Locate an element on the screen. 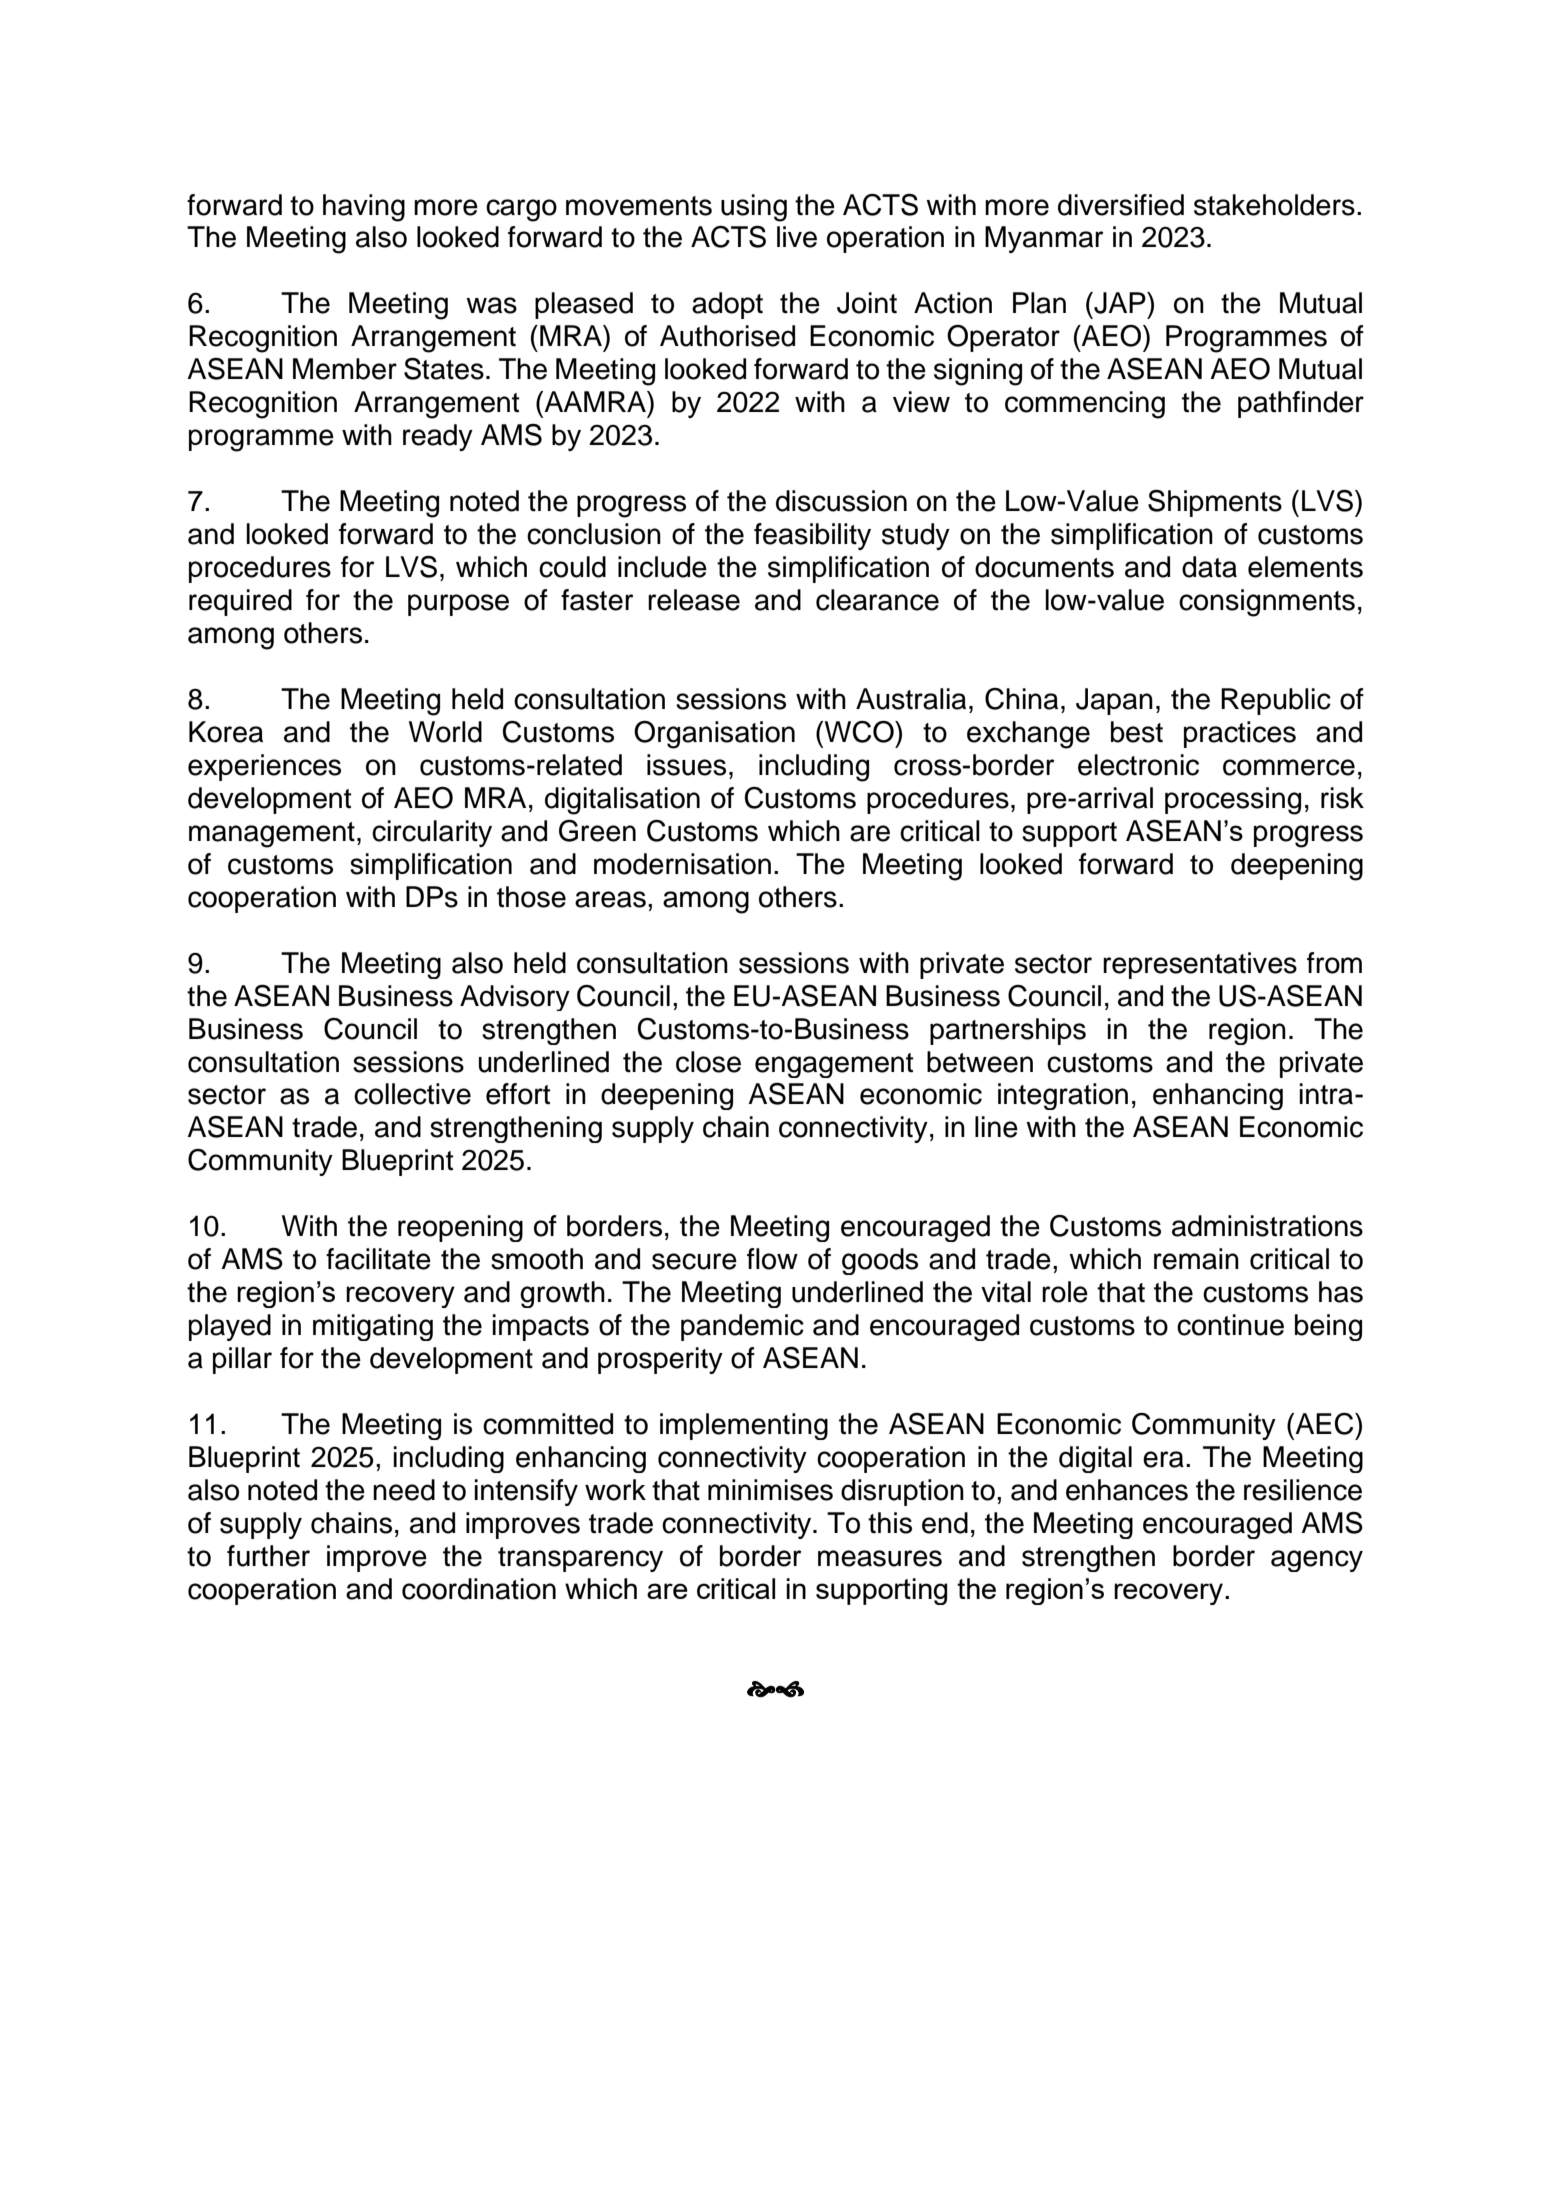 Image resolution: width=1551 pixels, height=2193 pixels. stakeholders is located at coordinates (1274, 205).
